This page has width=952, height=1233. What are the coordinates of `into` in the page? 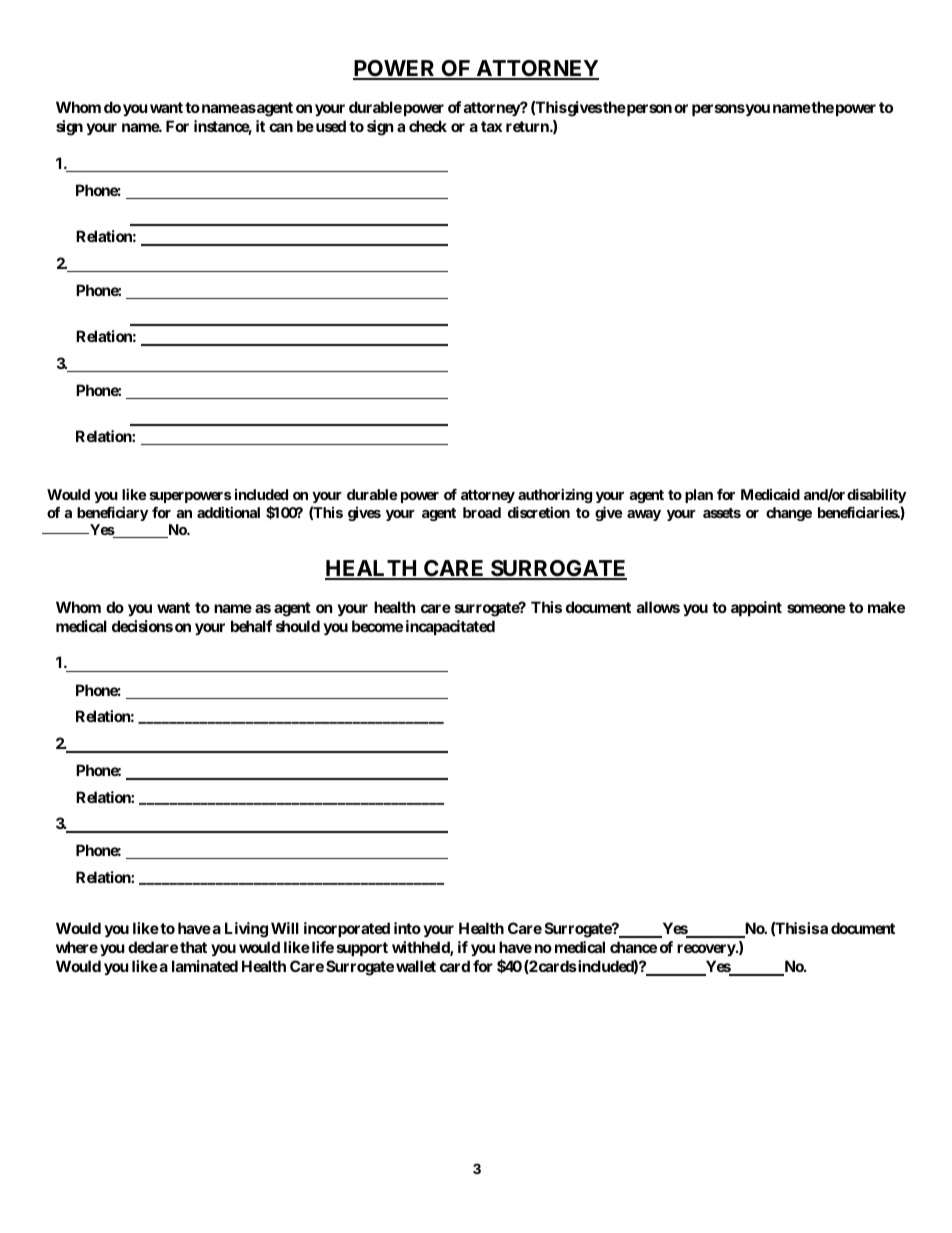 It's located at (407, 928).
